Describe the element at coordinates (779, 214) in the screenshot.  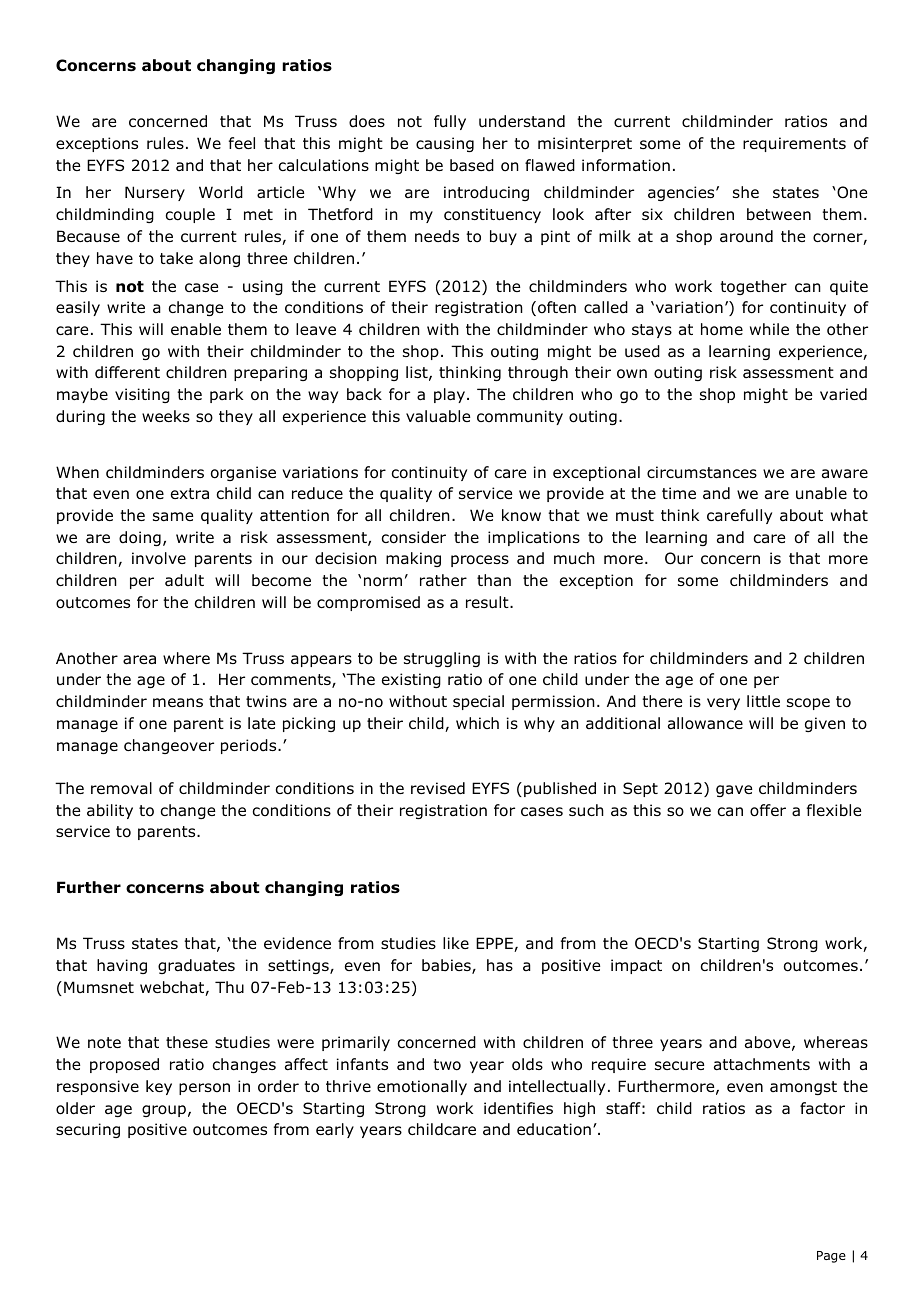
I see `between` at that location.
